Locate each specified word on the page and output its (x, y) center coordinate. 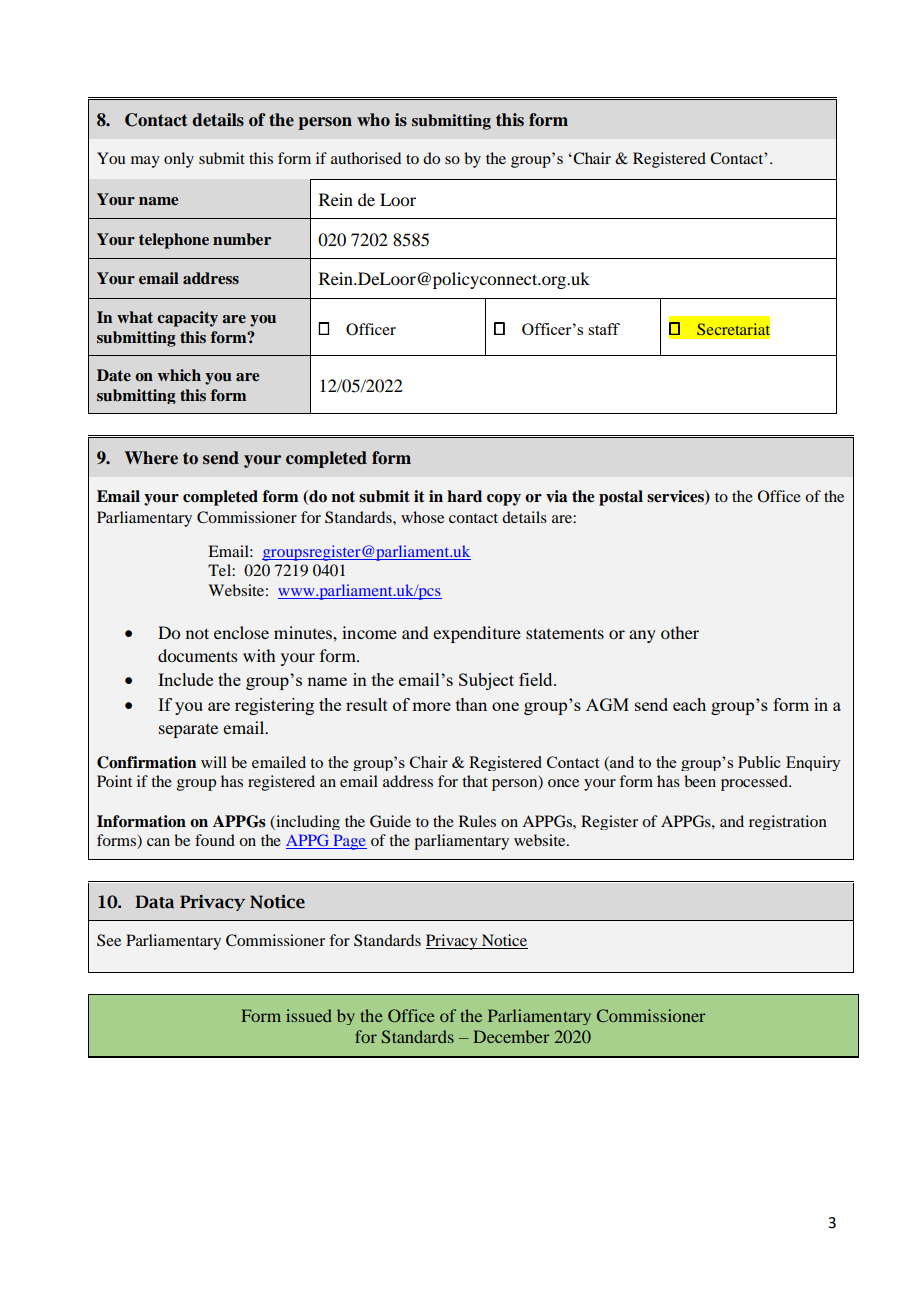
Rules (477, 821)
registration (788, 822)
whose (422, 517)
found (215, 840)
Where (151, 458)
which (179, 375)
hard (464, 496)
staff (604, 329)
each (689, 704)
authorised (366, 158)
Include (185, 679)
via (556, 496)
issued (309, 1015)
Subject (486, 681)
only (179, 160)
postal (621, 498)
